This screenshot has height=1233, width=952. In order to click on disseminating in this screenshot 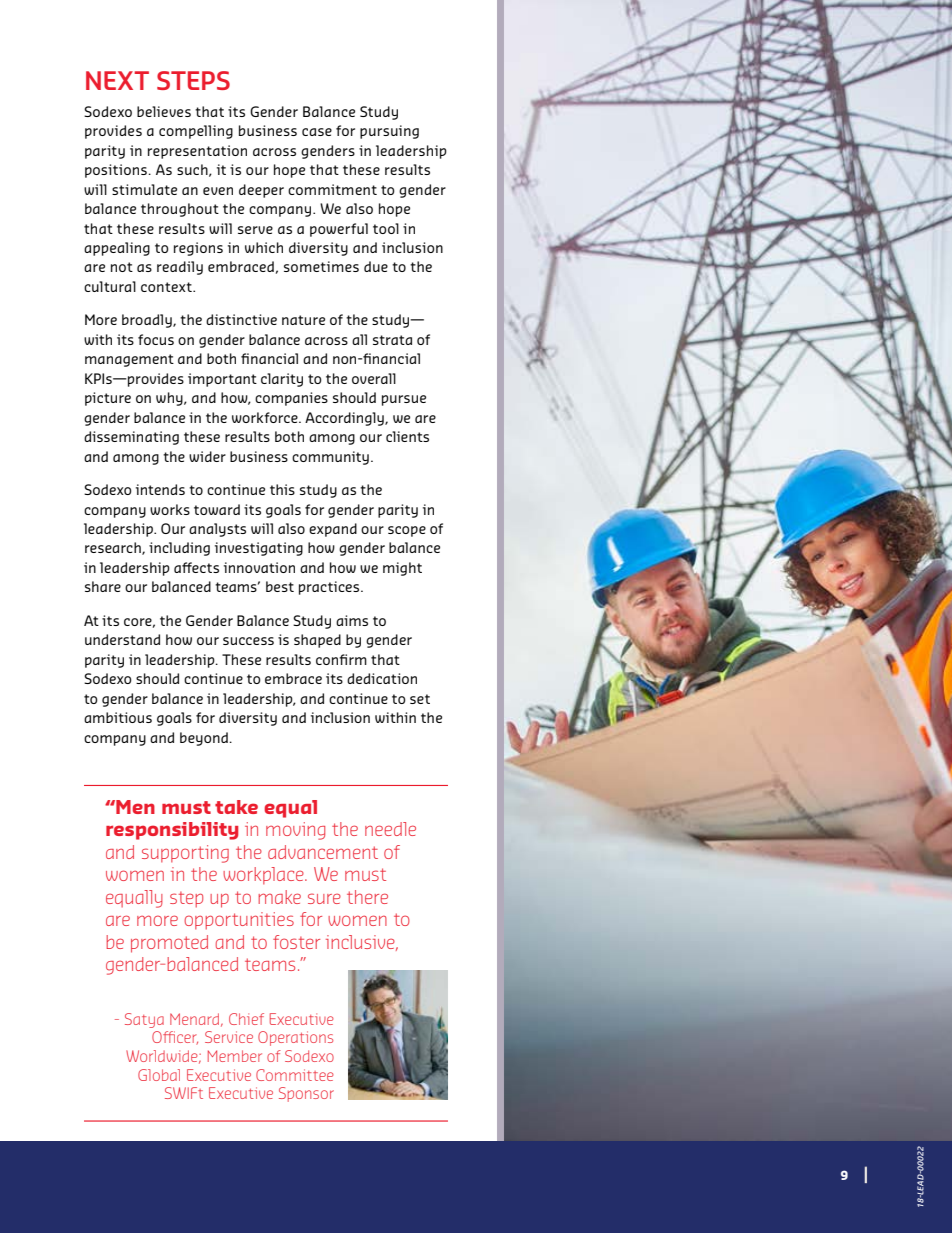, I will do `click(131, 438)`.
